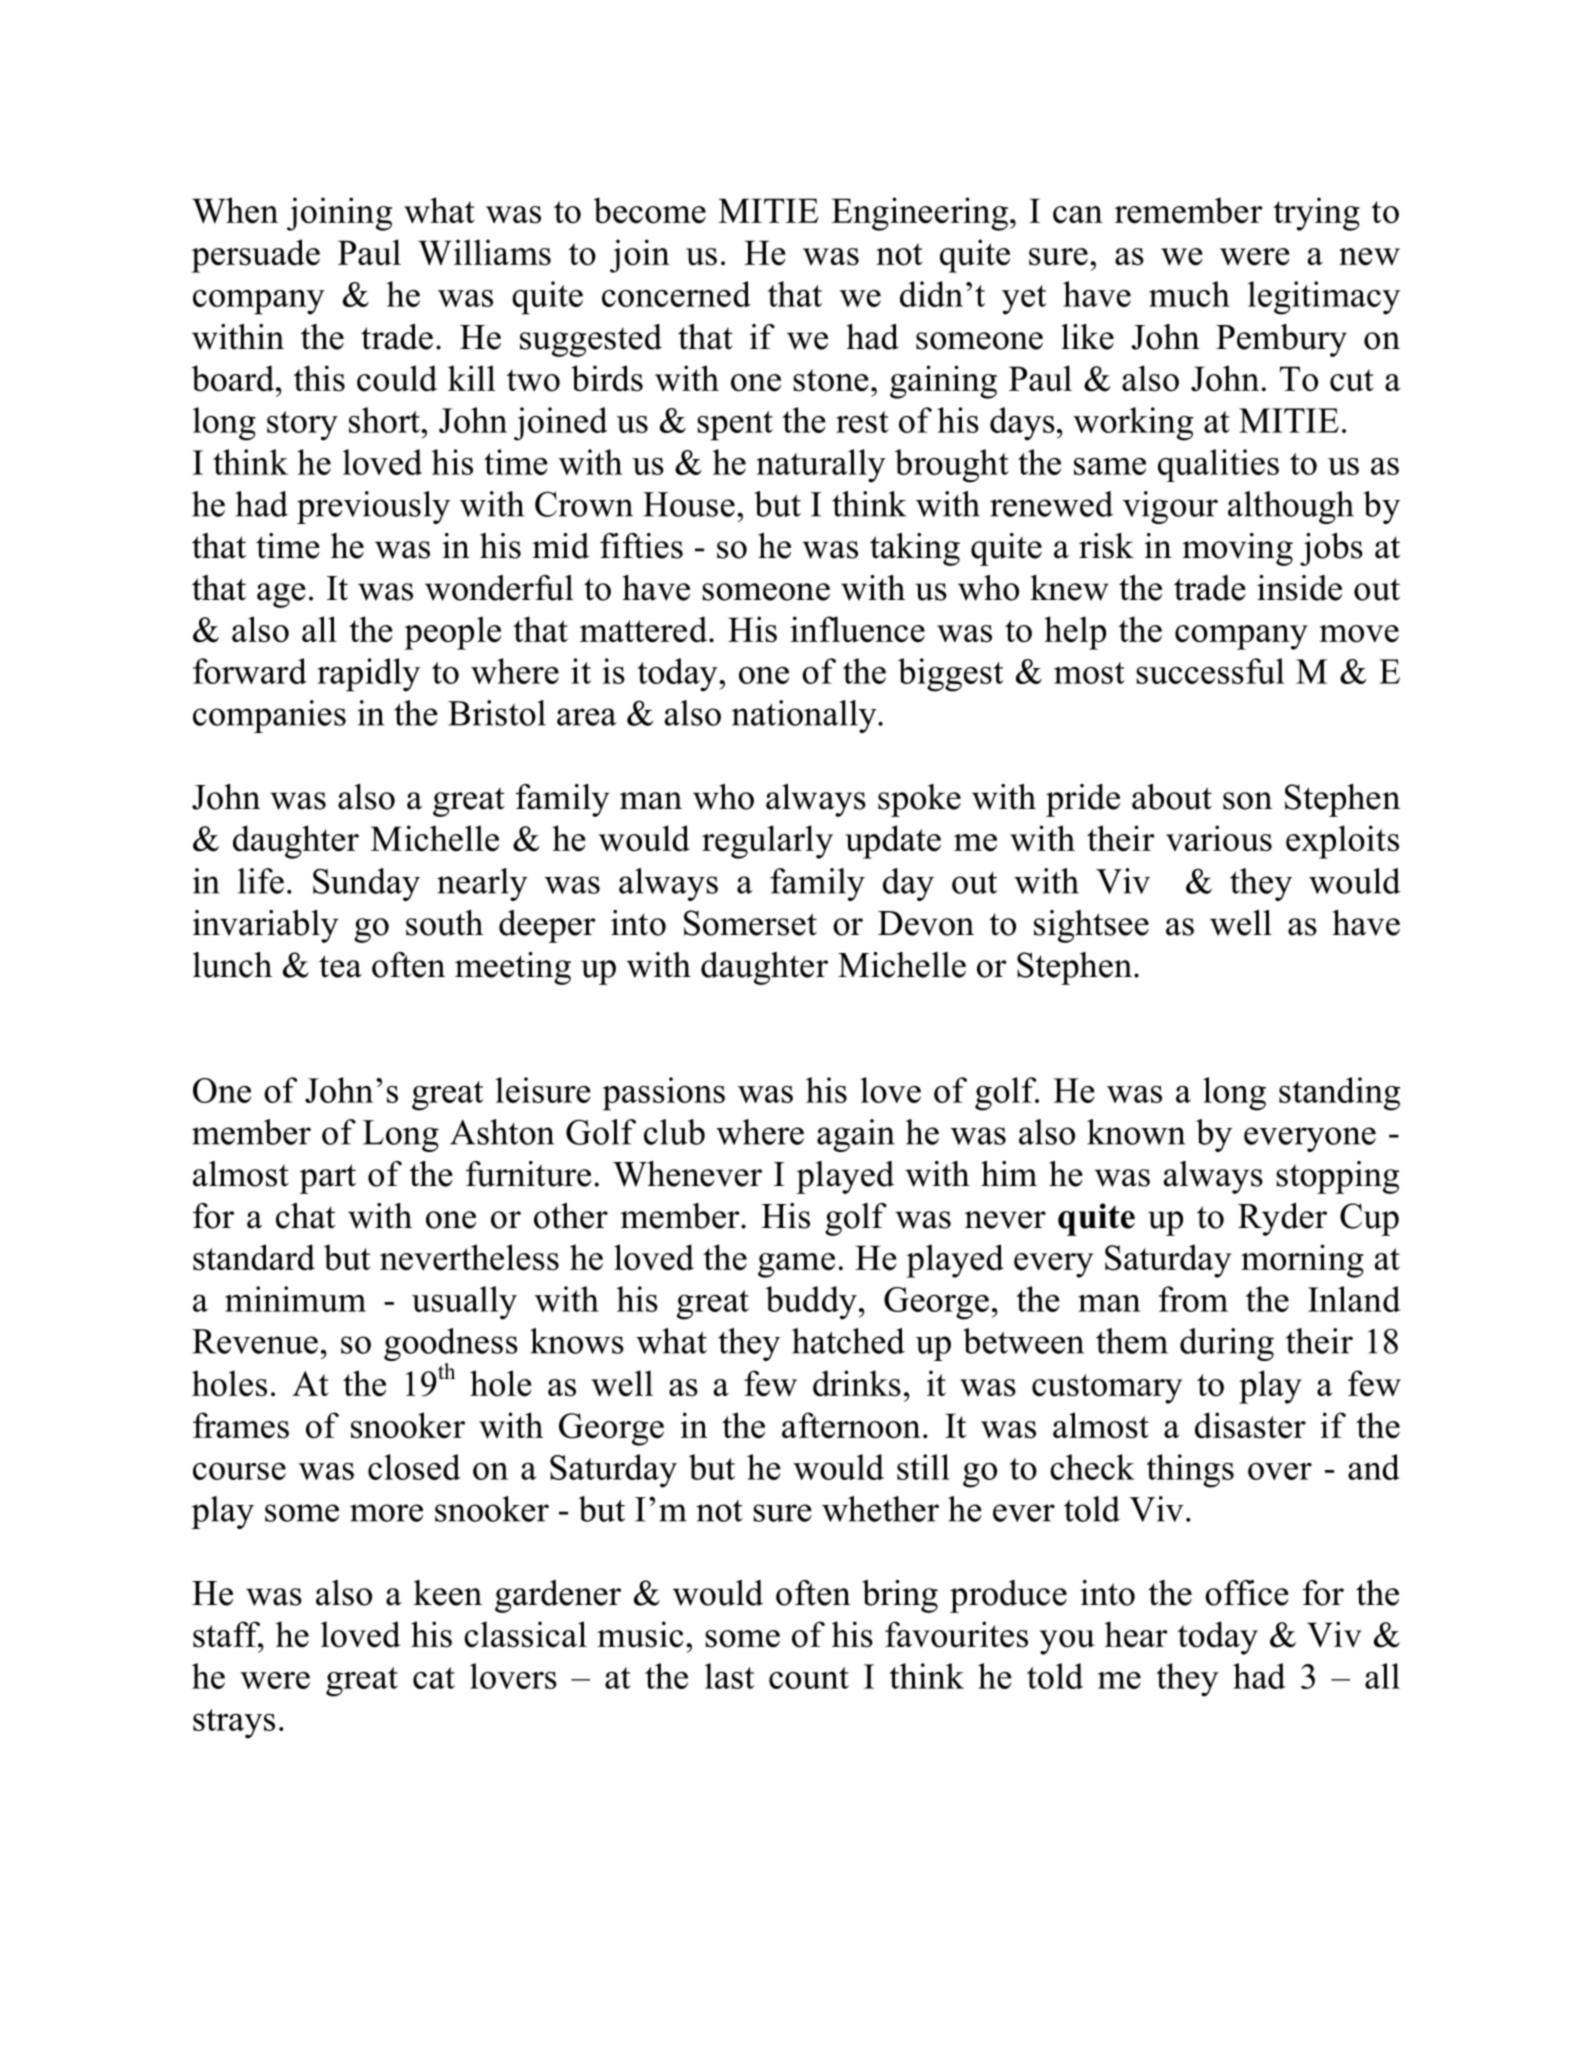  What do you see at coordinates (434, 1678) in the screenshot?
I see `cat` at bounding box center [434, 1678].
